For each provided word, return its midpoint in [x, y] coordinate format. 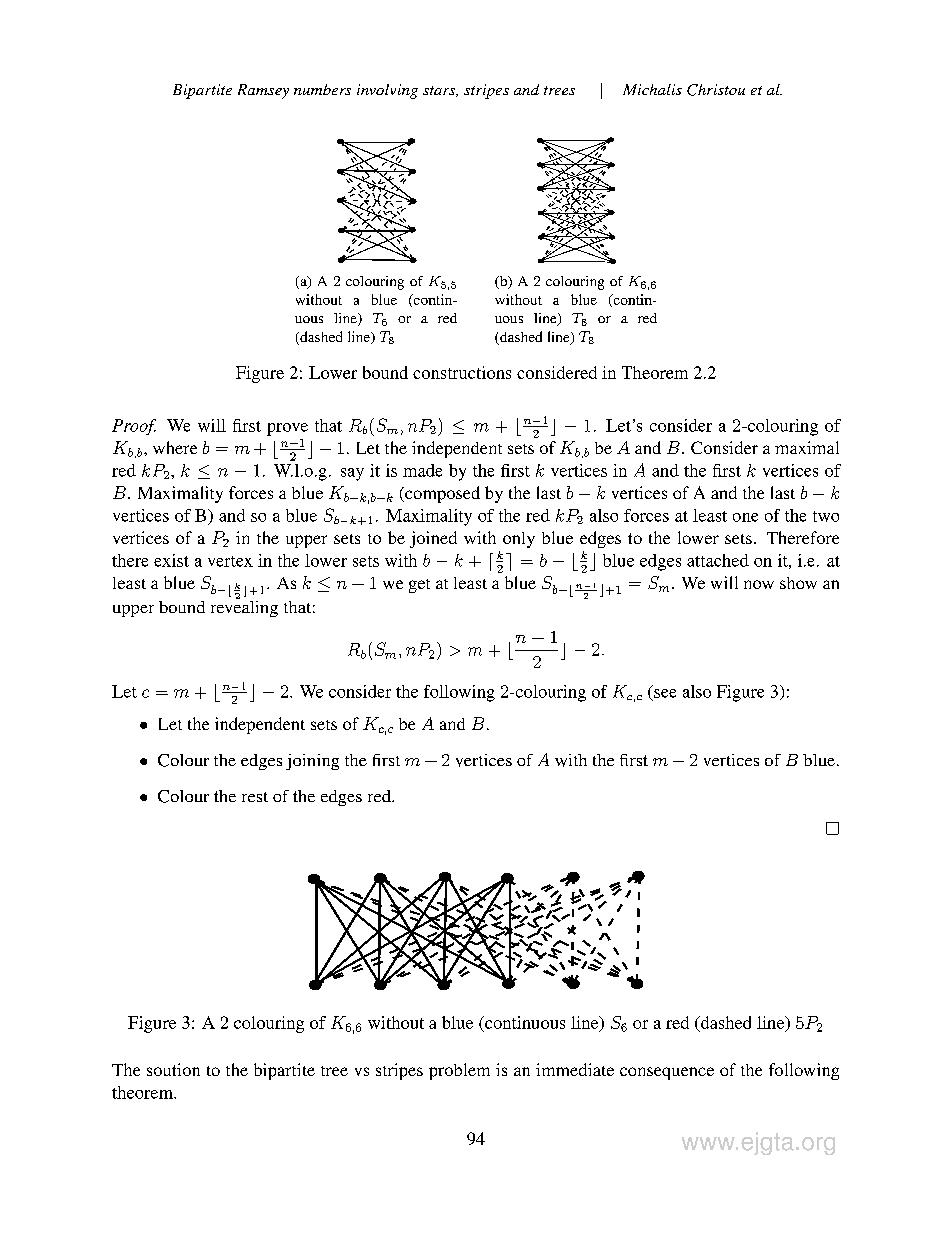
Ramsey [263, 91]
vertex [230, 561]
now [759, 584]
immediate [575, 1069]
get [419, 586]
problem [459, 1071]
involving [387, 91]
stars [440, 91]
